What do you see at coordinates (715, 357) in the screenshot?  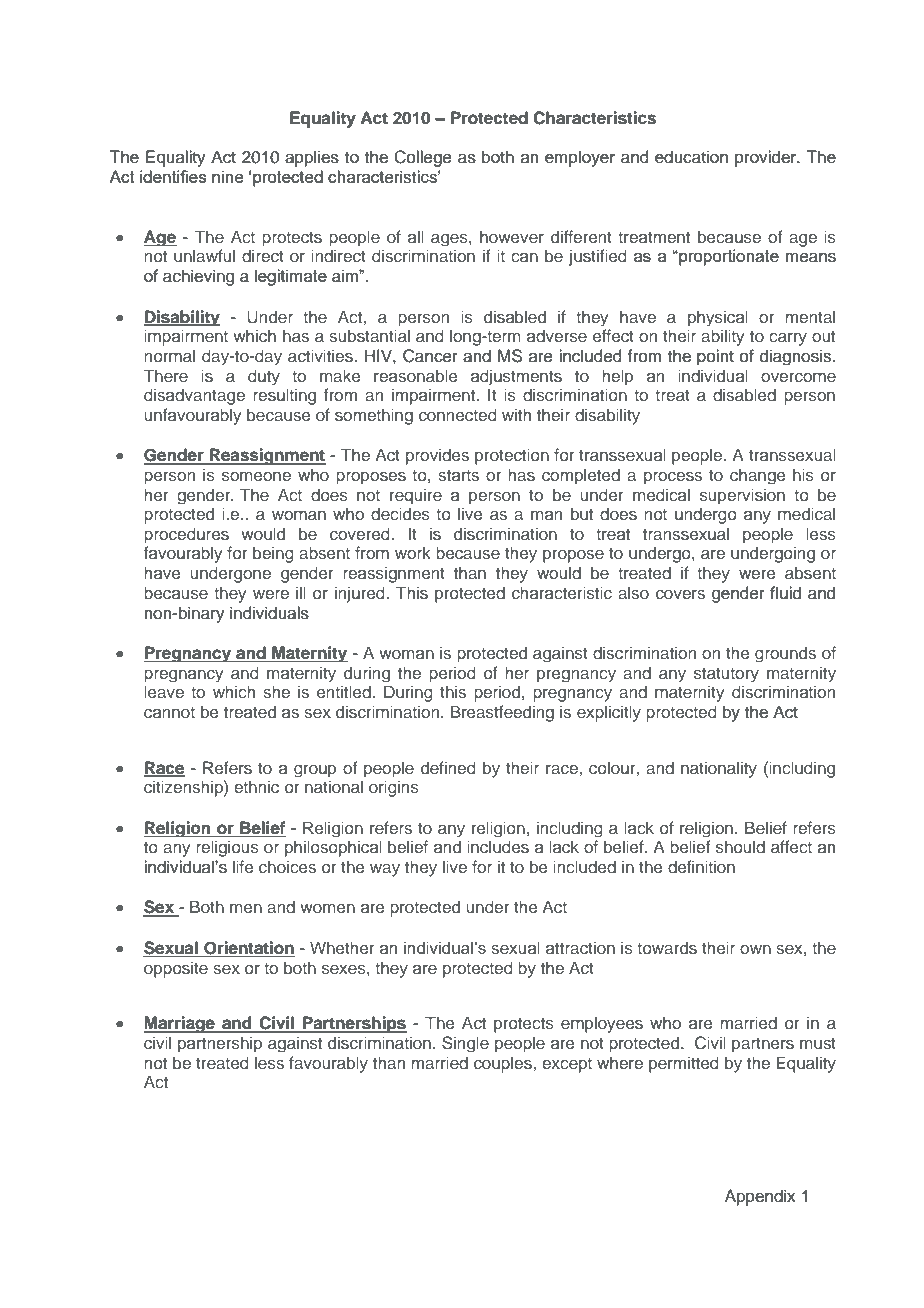 I see `point` at bounding box center [715, 357].
